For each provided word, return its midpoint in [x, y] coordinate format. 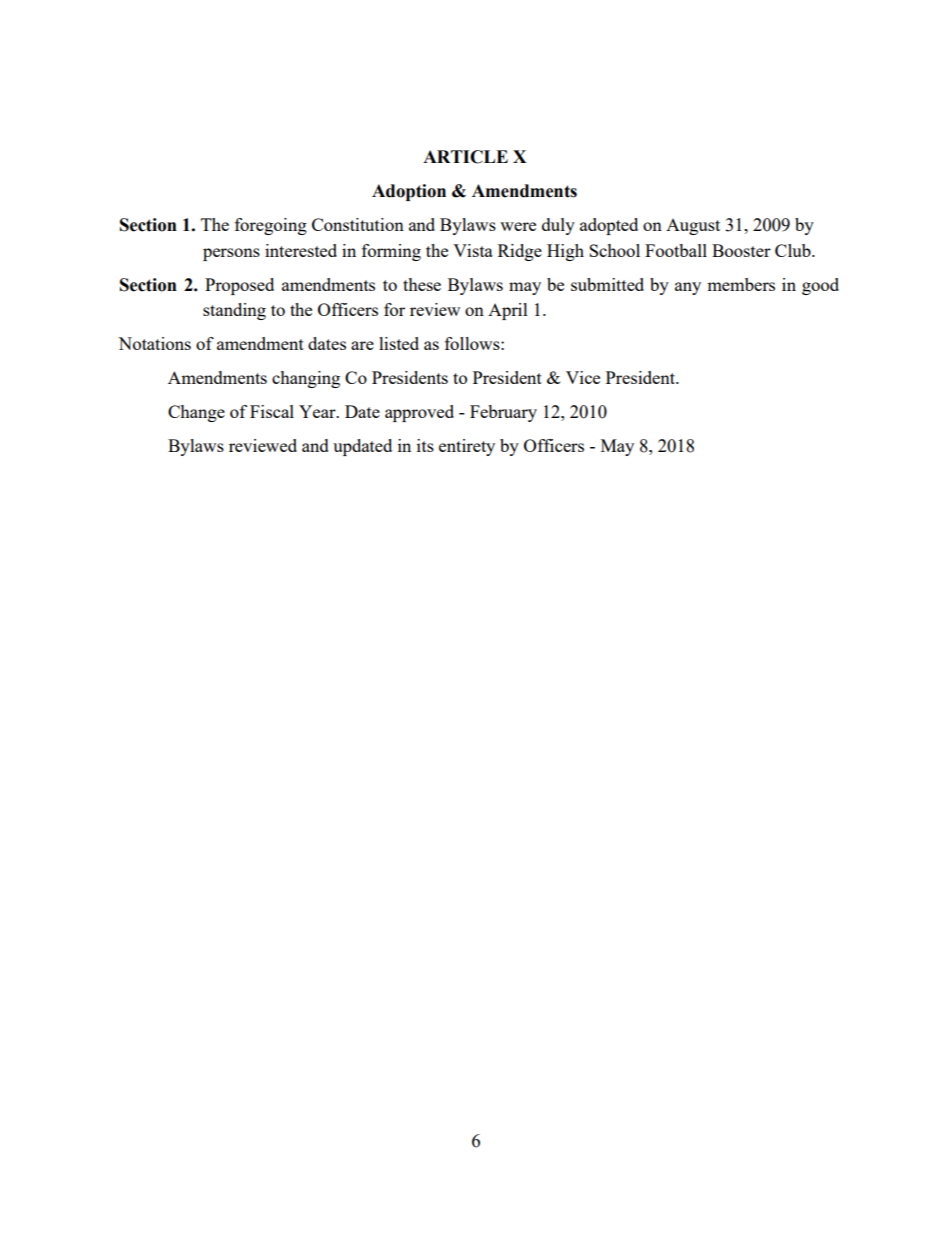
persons [231, 254]
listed [399, 343]
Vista [473, 250]
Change [196, 413]
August [693, 227]
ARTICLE [465, 157]
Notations [154, 343]
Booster [741, 250]
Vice [583, 377]
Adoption [409, 192]
